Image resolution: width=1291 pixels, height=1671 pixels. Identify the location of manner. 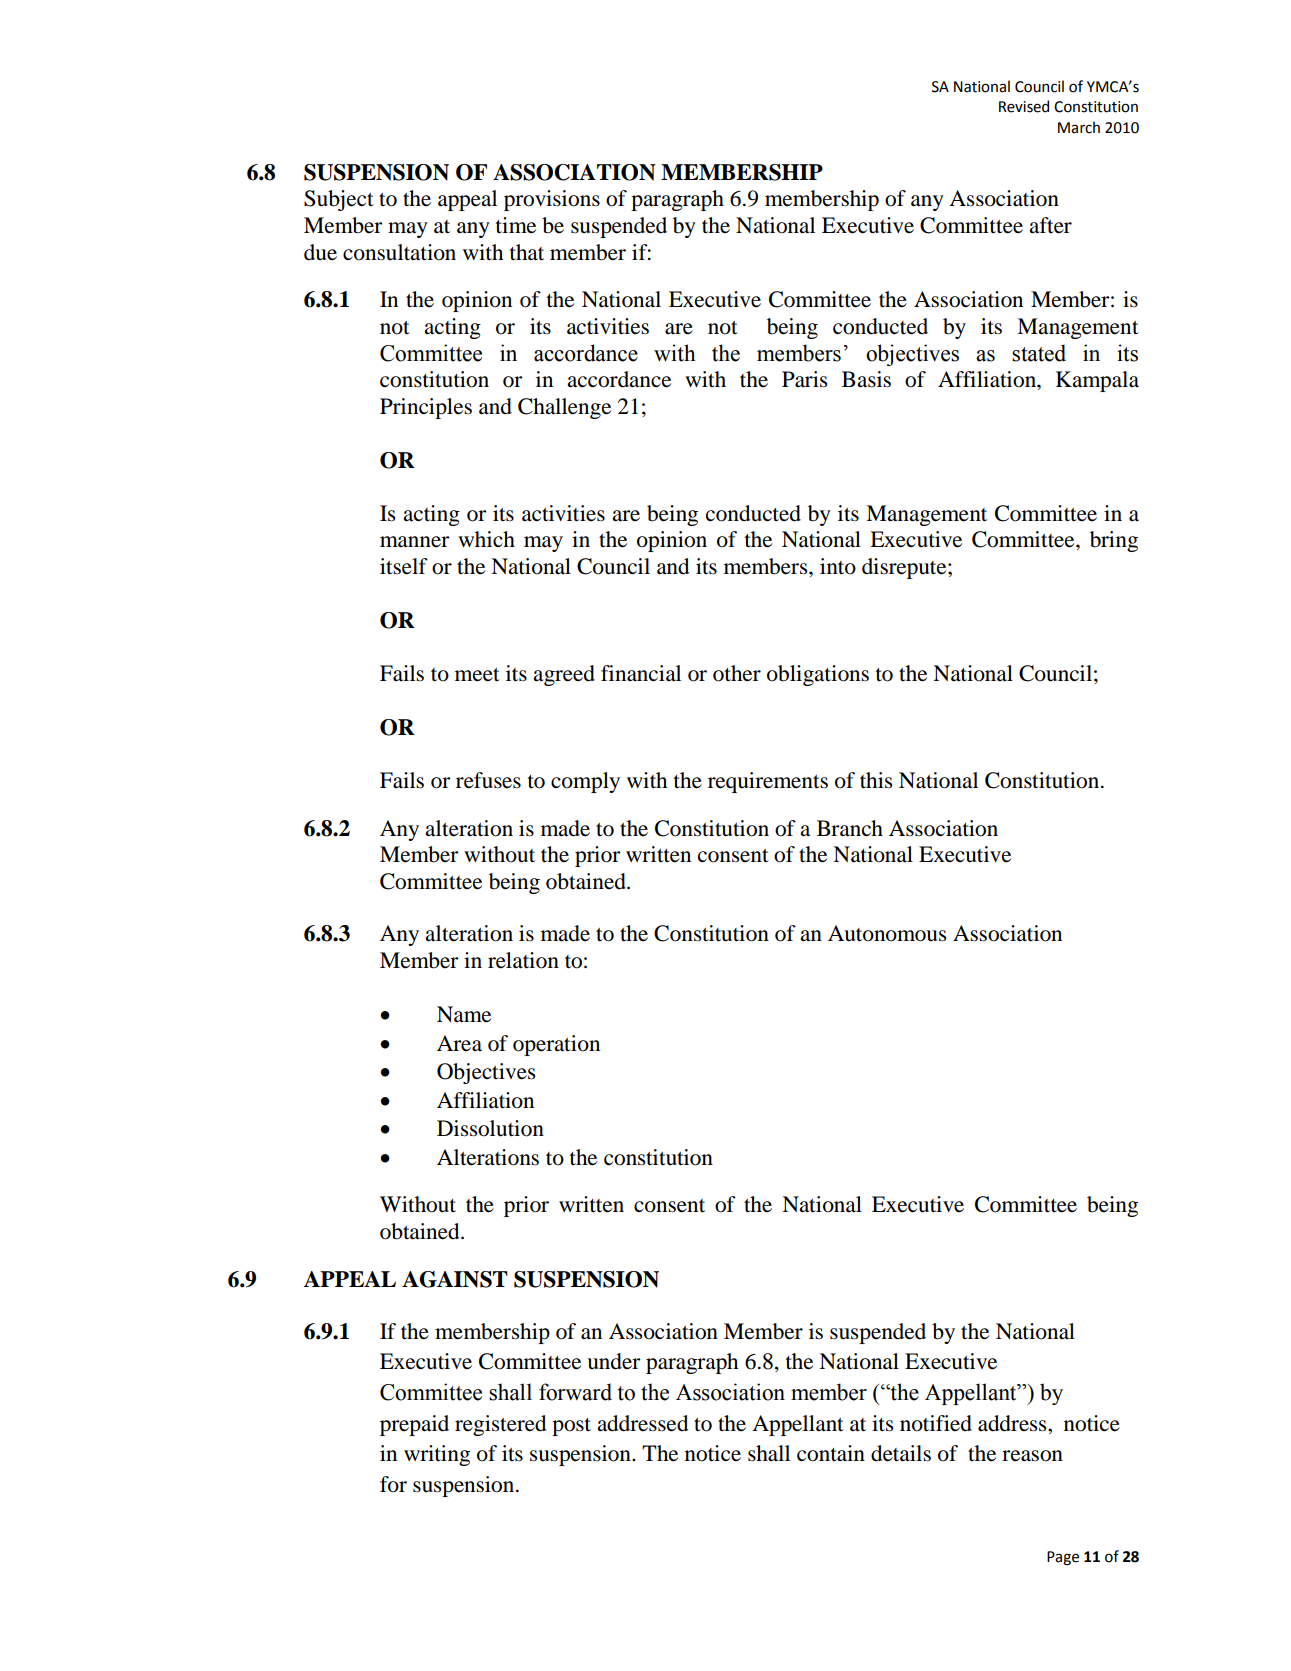
(415, 542).
